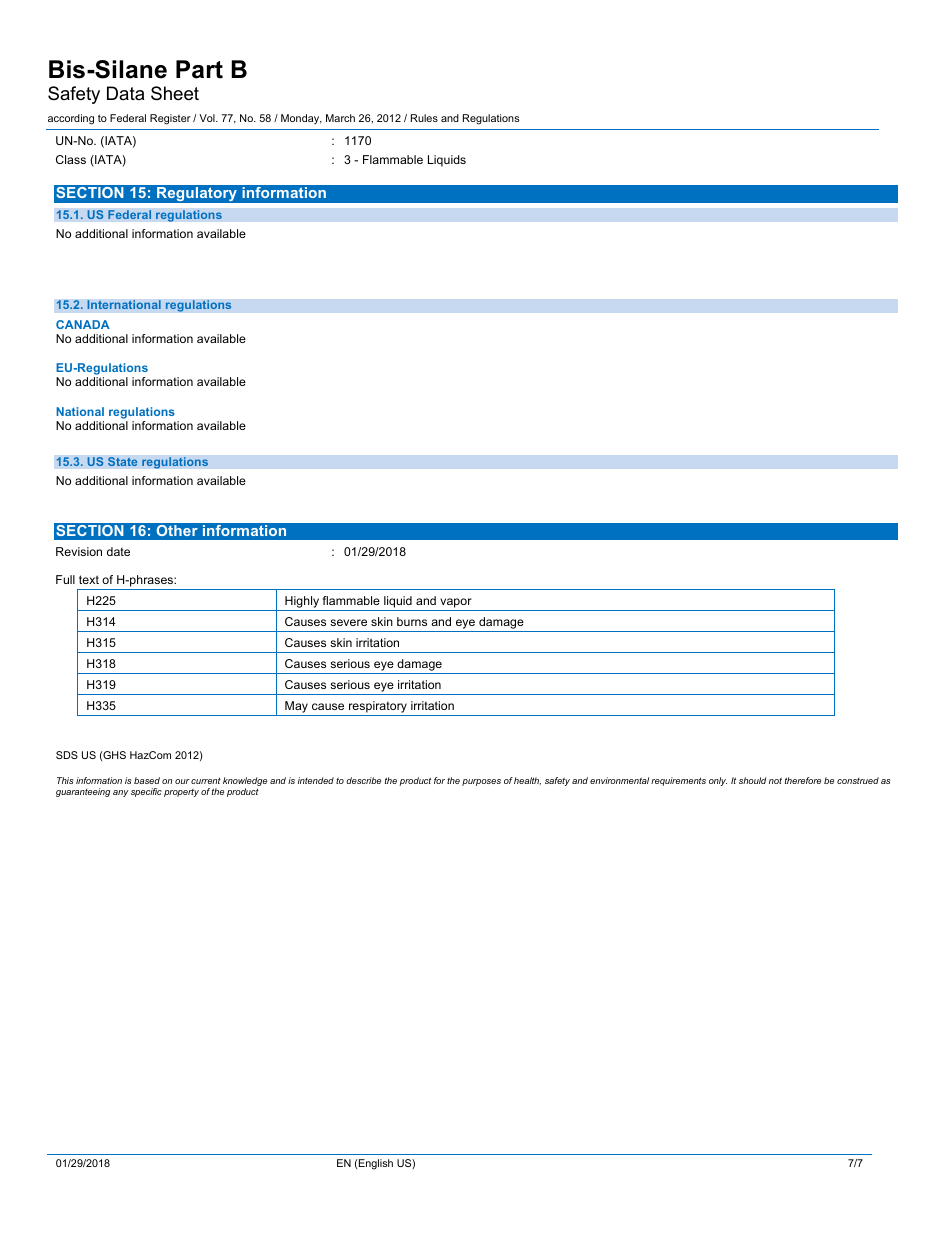  I want to click on March, so click(340, 118).
